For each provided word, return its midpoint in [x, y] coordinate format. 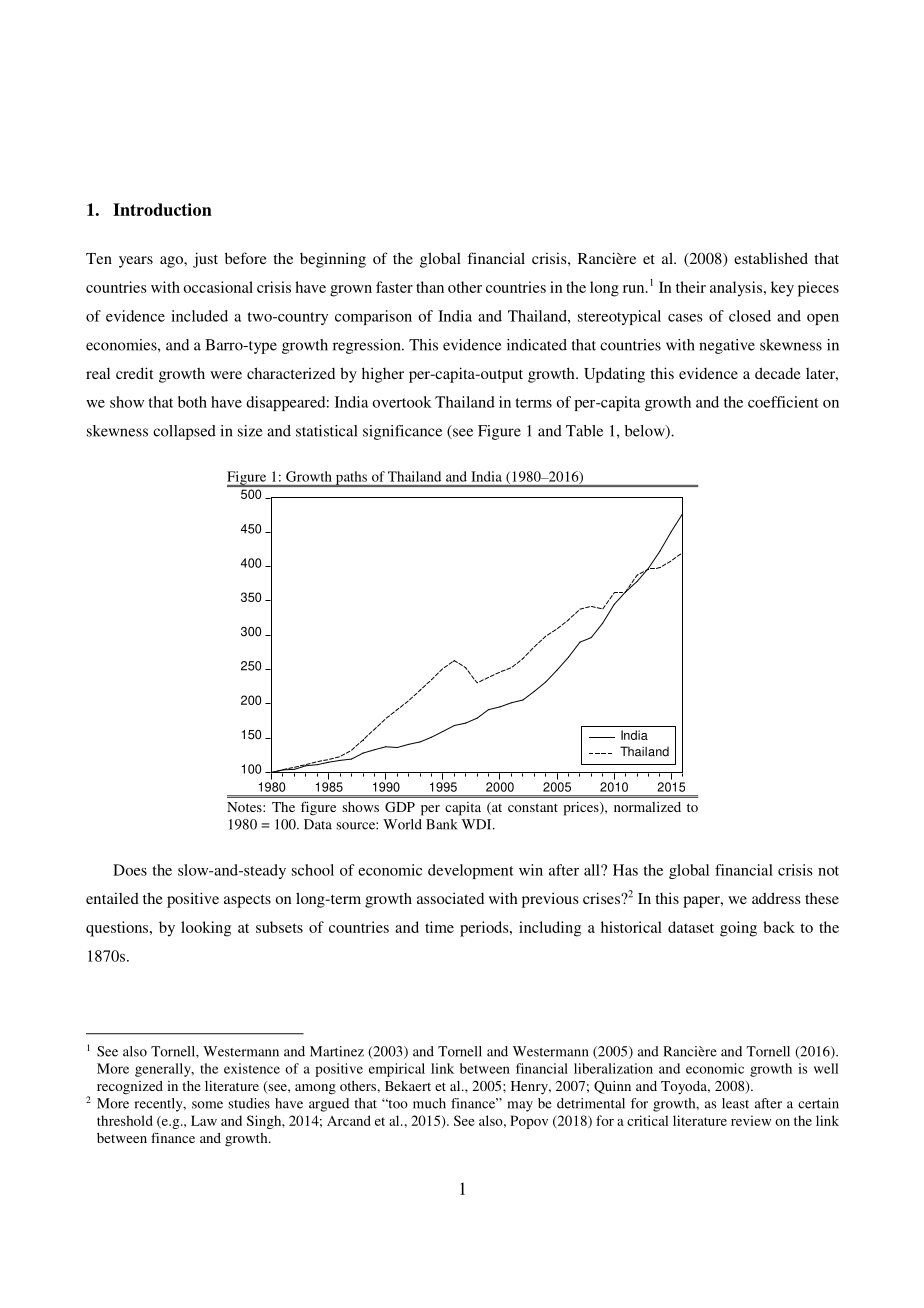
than [430, 287]
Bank [442, 824]
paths [351, 479]
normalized [647, 807]
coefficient [783, 402]
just [205, 260]
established [771, 258]
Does [130, 870]
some [207, 1105]
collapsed [184, 432]
